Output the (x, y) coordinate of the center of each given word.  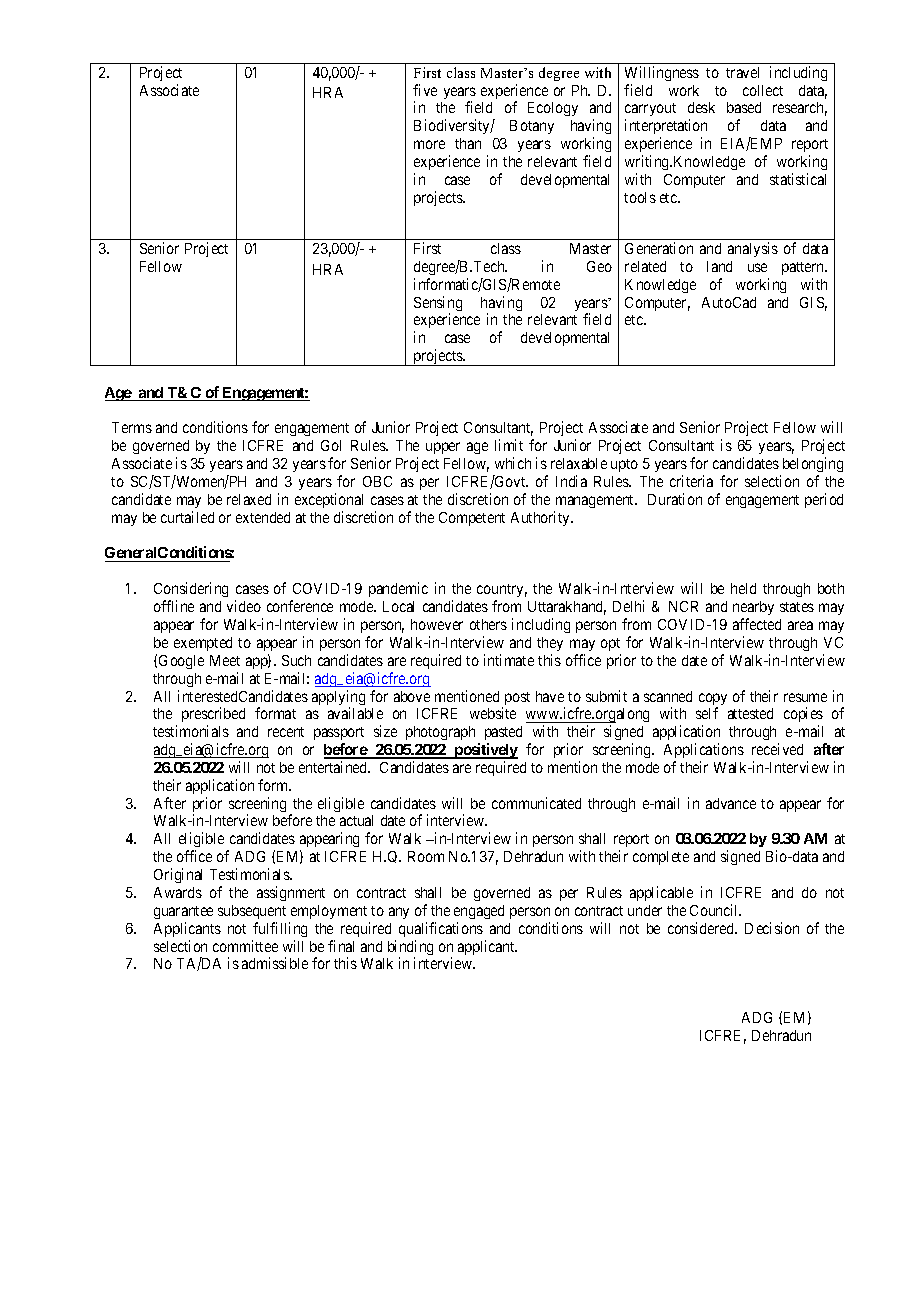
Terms (132, 427)
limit (509, 445)
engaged (479, 912)
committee (245, 946)
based (744, 107)
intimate (509, 660)
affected (757, 624)
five (425, 90)
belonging (811, 466)
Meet (225, 660)
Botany (532, 127)
